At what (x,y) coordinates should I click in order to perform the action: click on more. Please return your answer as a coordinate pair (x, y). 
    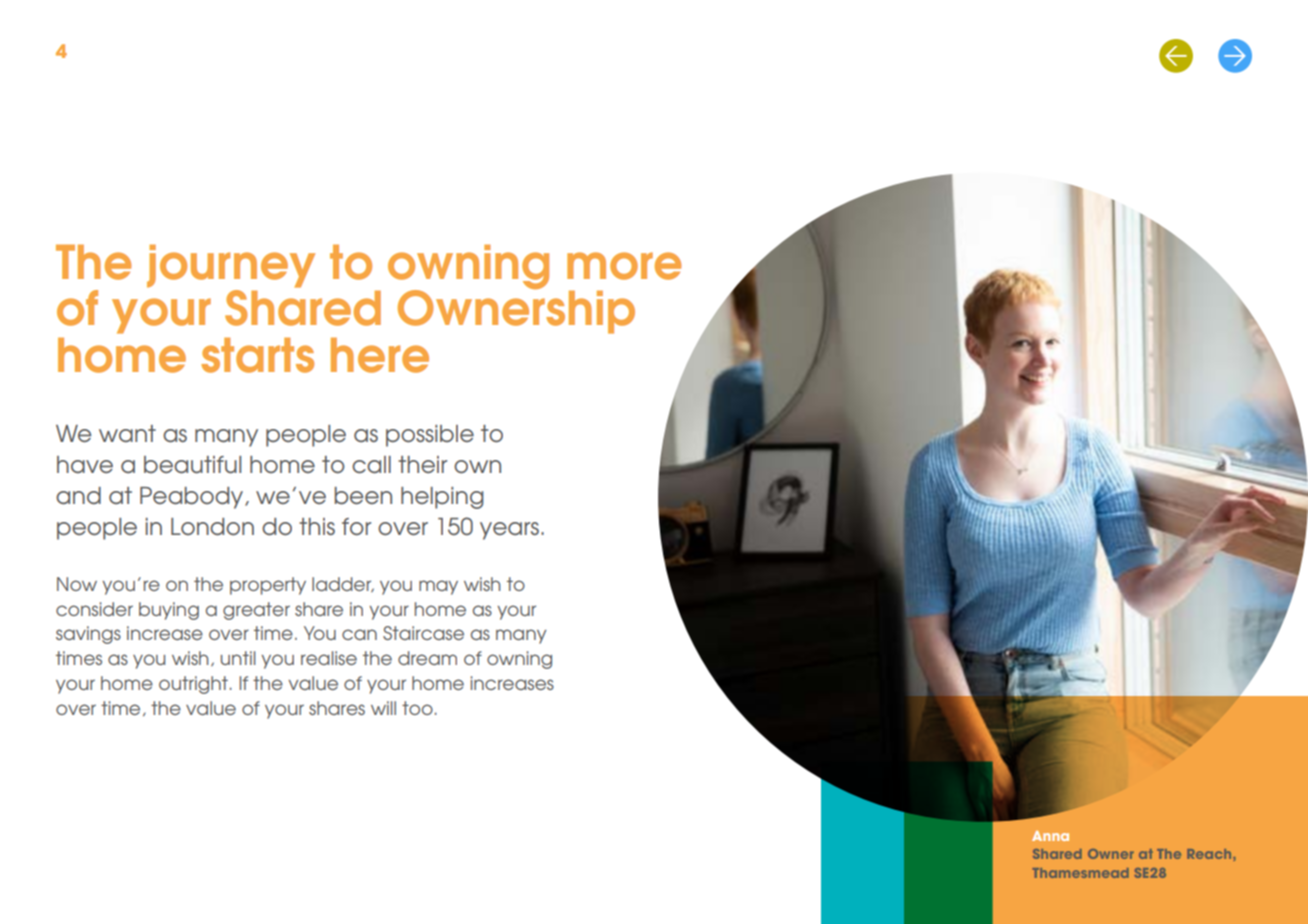
    Looking at the image, I should click on (624, 266).
